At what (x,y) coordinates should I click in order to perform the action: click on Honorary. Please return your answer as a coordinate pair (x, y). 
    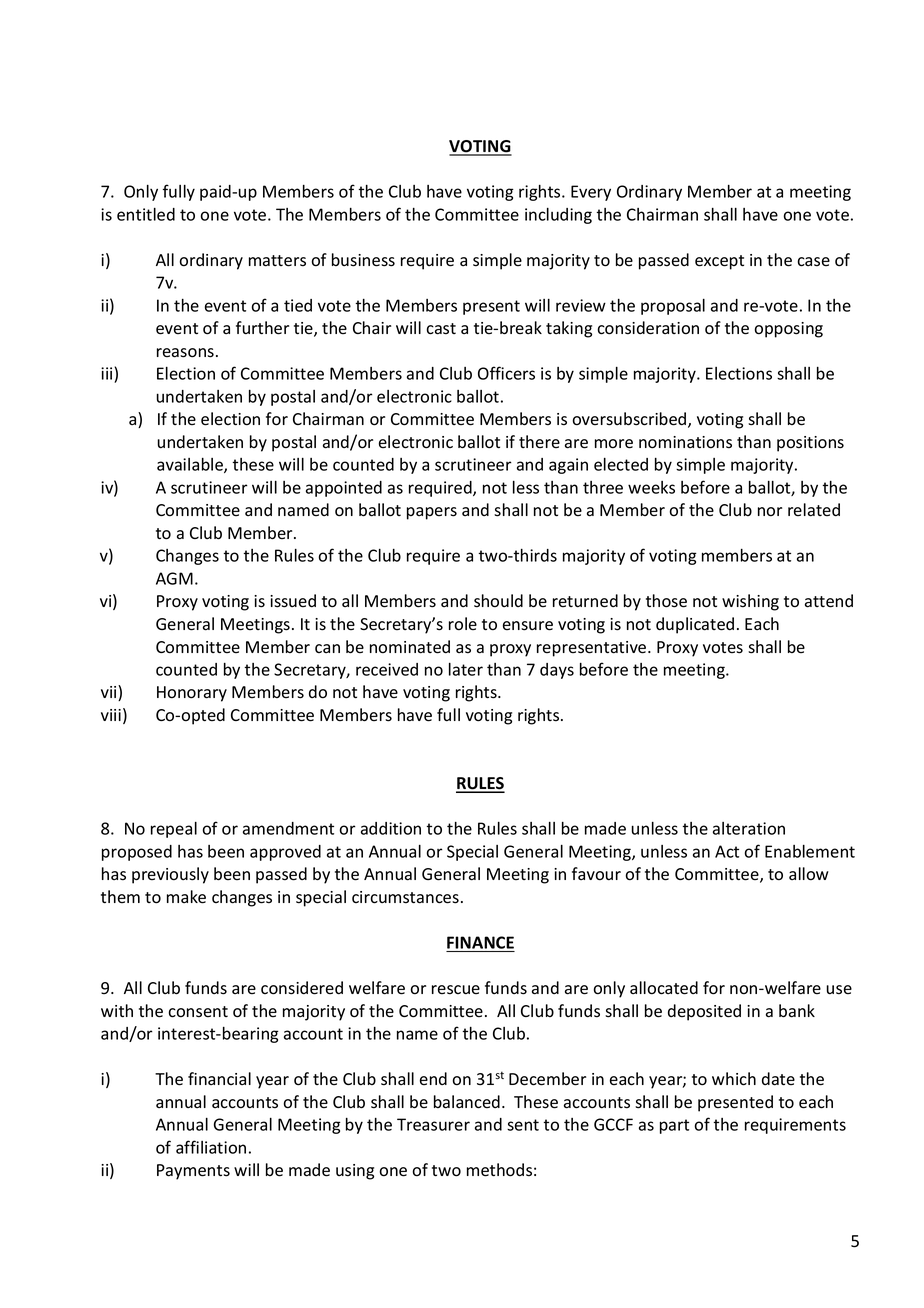
    Looking at the image, I should click on (192, 694).
